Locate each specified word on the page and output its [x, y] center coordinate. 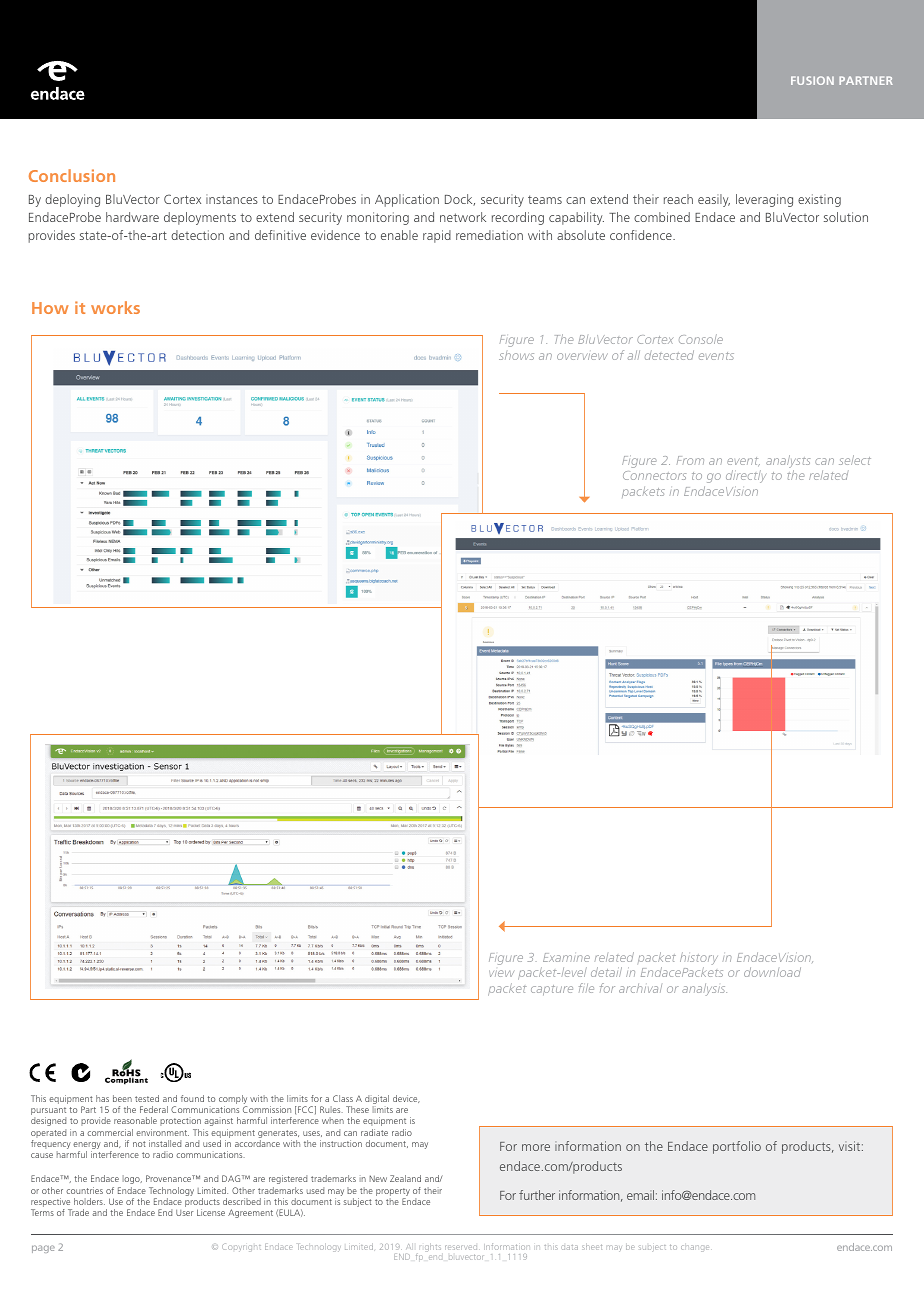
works [115, 307]
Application [407, 200]
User [184, 1213]
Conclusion [72, 175]
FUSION [812, 80]
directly [746, 476]
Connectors [654, 475]
